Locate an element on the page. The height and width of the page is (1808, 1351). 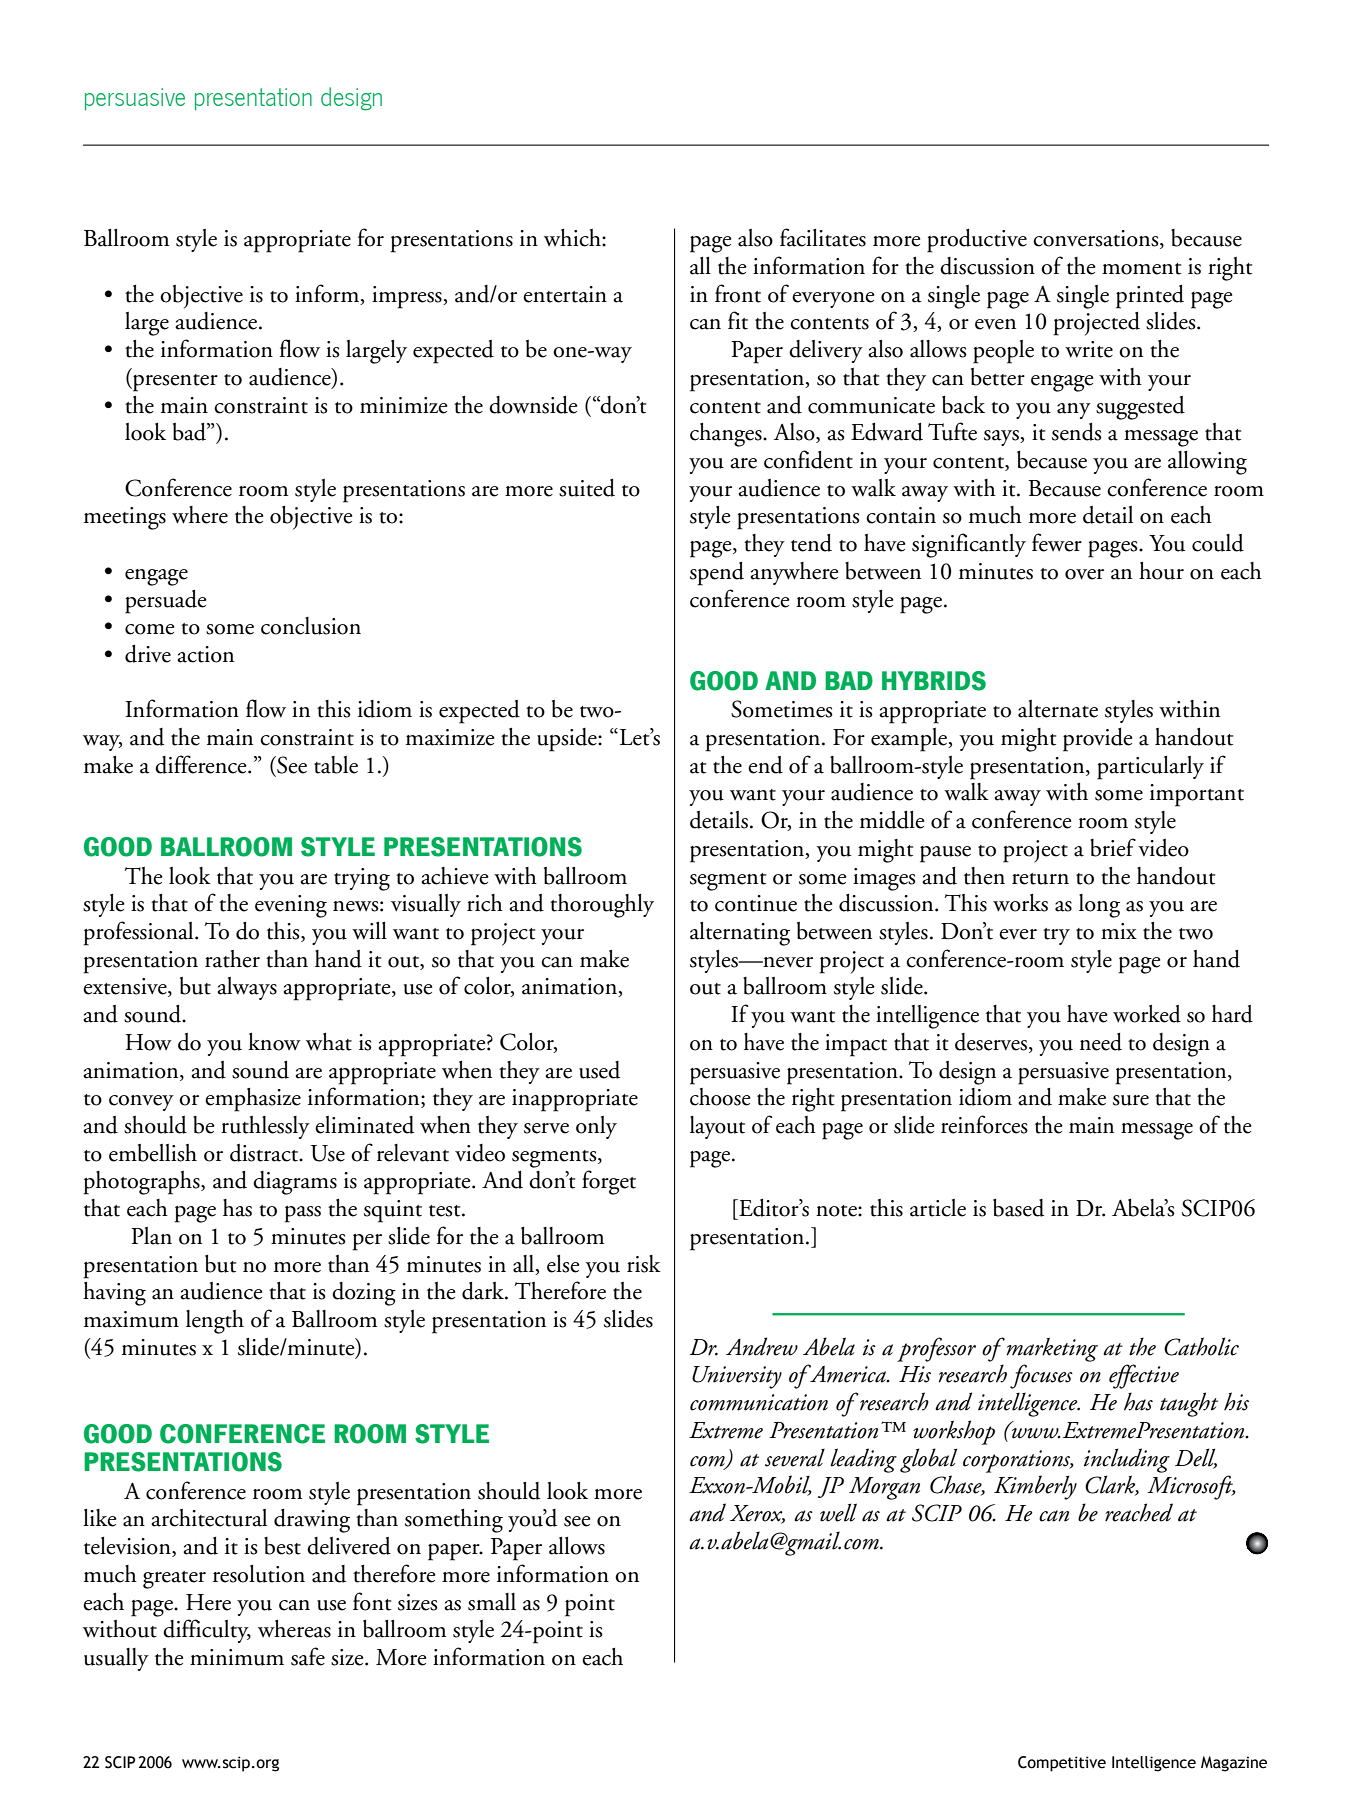
Competitive is located at coordinates (1062, 1764).
